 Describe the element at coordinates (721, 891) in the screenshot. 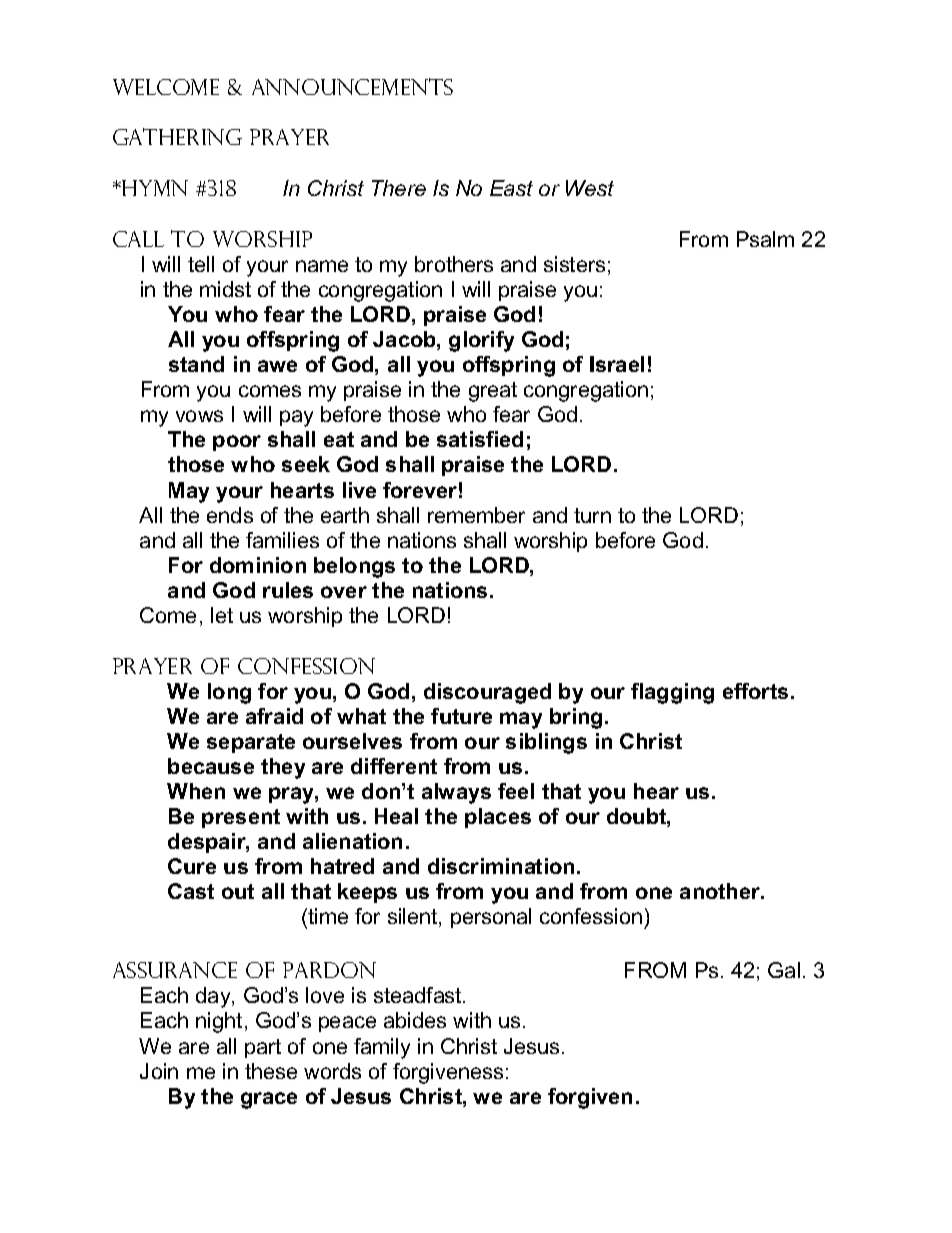

I see `another` at that location.
